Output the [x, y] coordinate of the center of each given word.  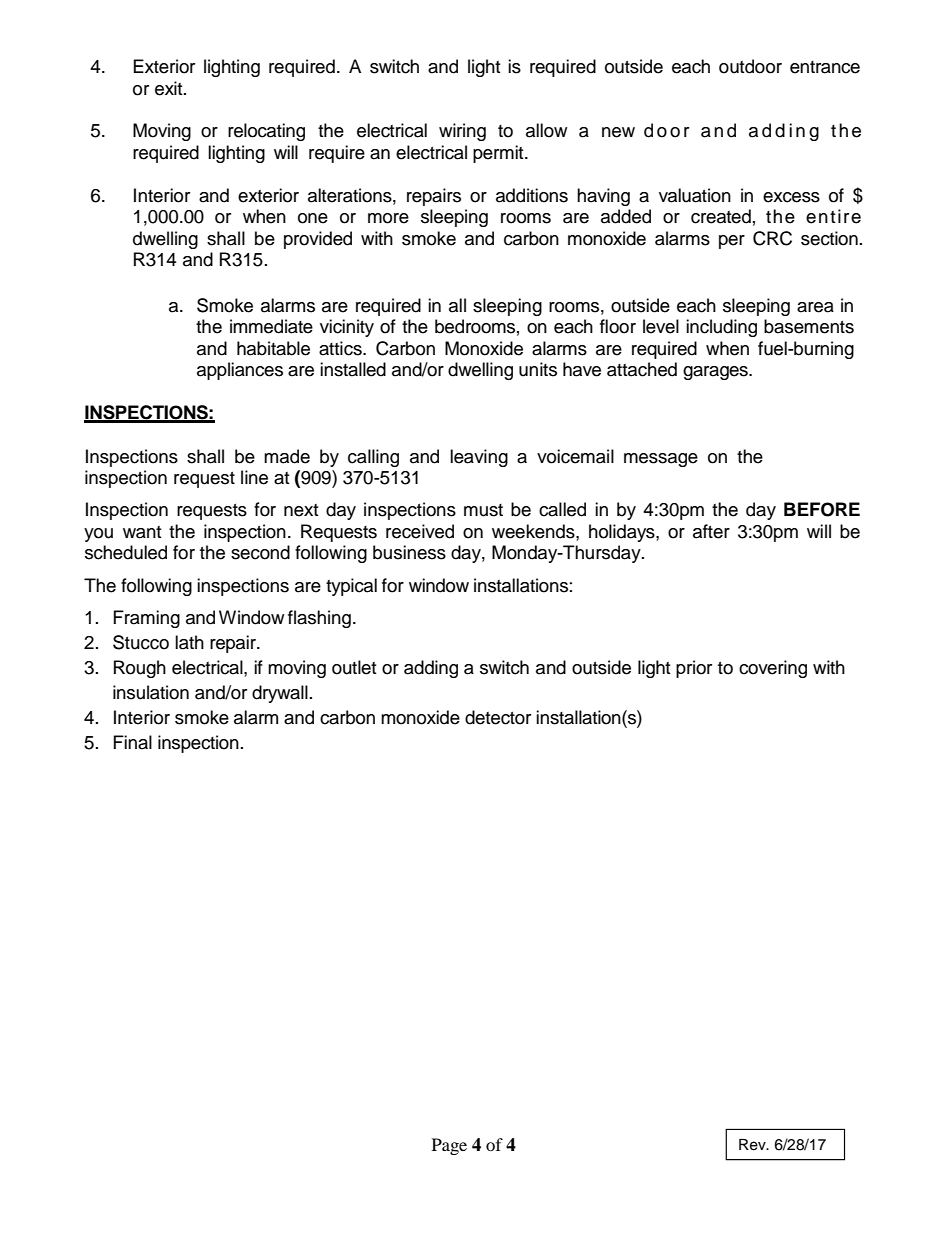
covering [773, 669]
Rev [753, 1145]
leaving [479, 458]
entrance [825, 67]
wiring [462, 132]
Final [133, 742]
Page [449, 1146]
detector [498, 717]
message [661, 460]
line [254, 477]
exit [170, 88]
